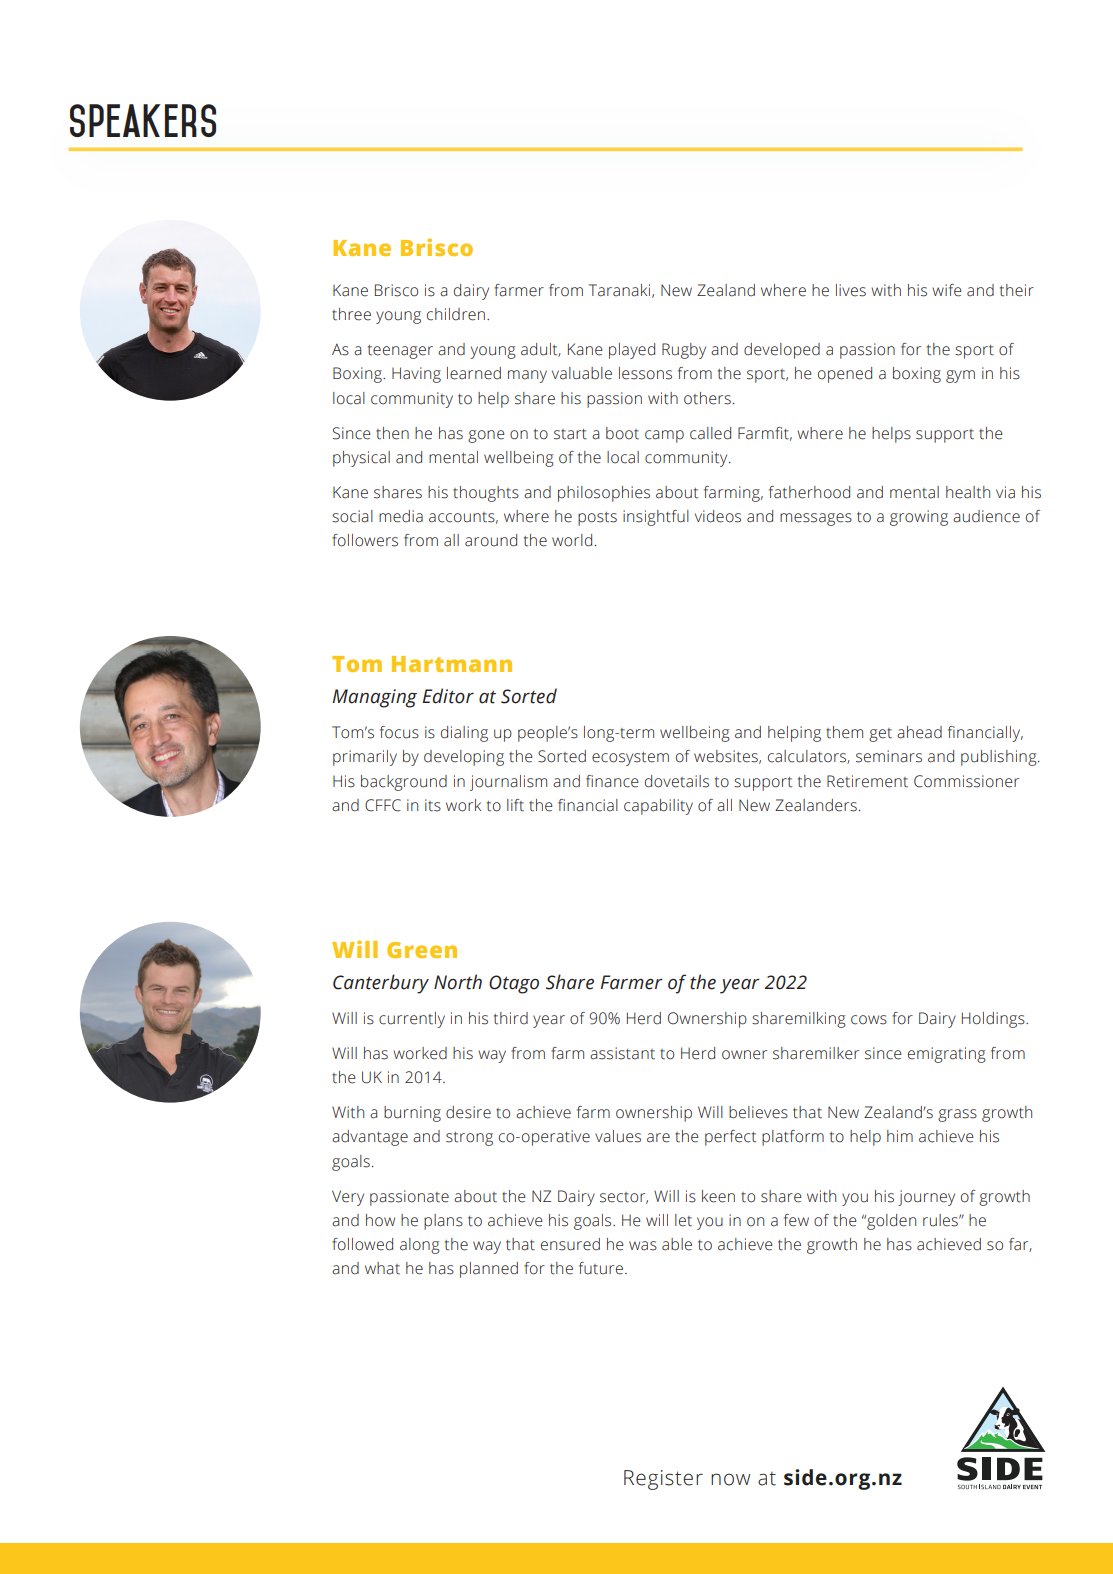 Image resolution: width=1113 pixels, height=1574 pixels. I want to click on physical, so click(361, 459).
